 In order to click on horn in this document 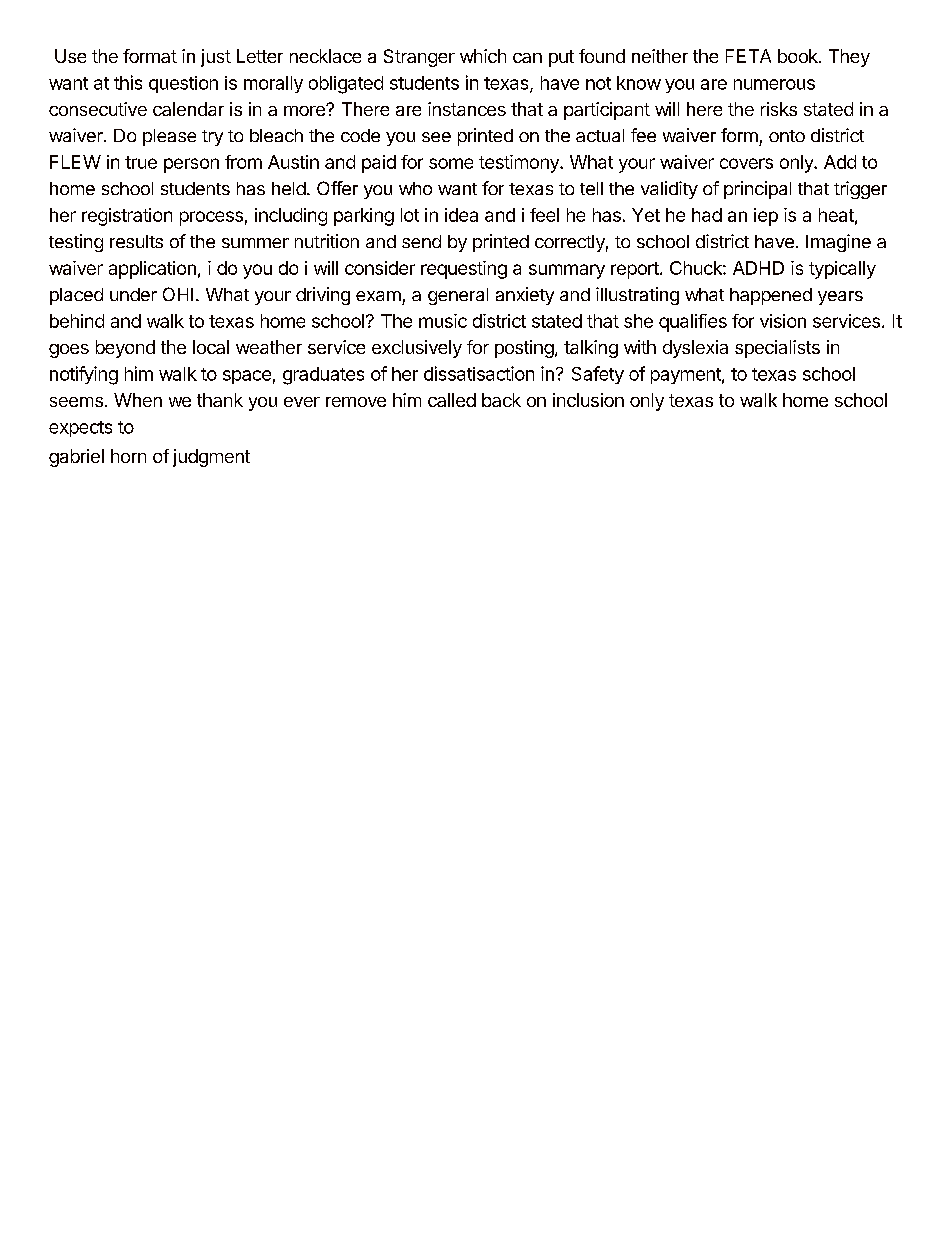, I will do `click(128, 456)`.
